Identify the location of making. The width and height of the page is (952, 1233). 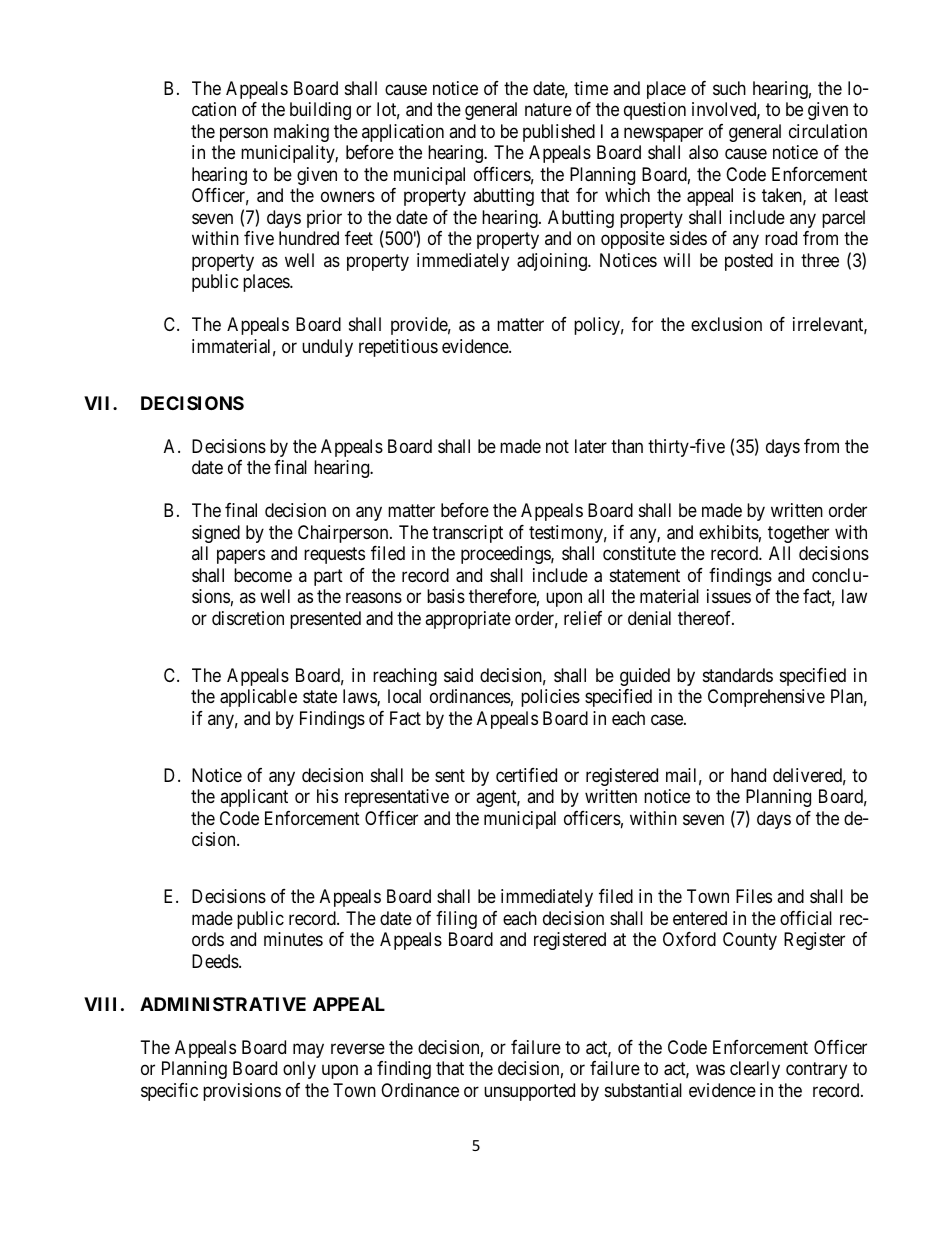
(301, 133).
